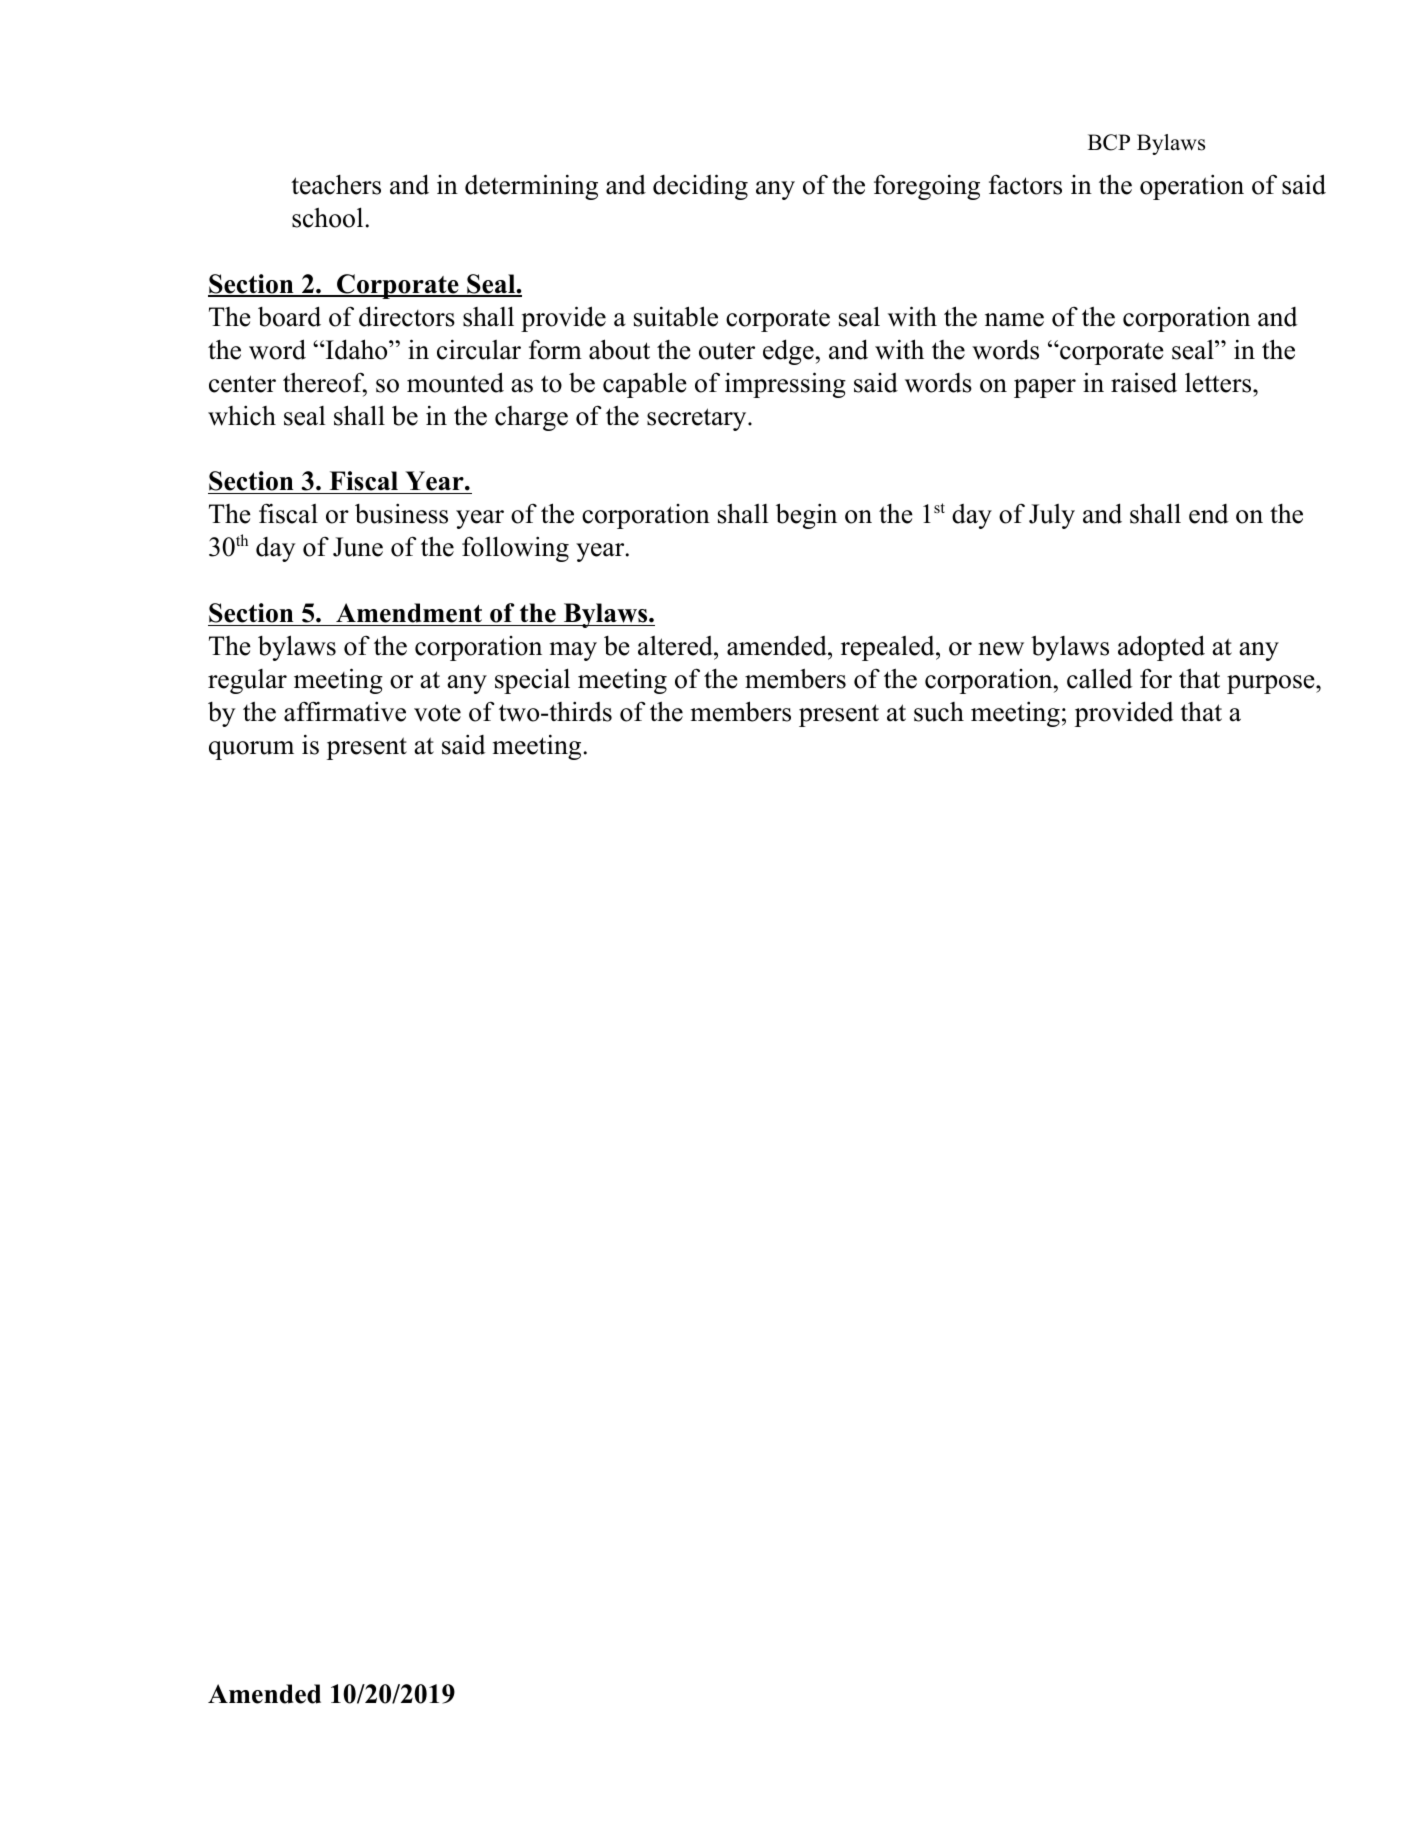  Describe the element at coordinates (1014, 320) in the screenshot. I see `name` at that location.
